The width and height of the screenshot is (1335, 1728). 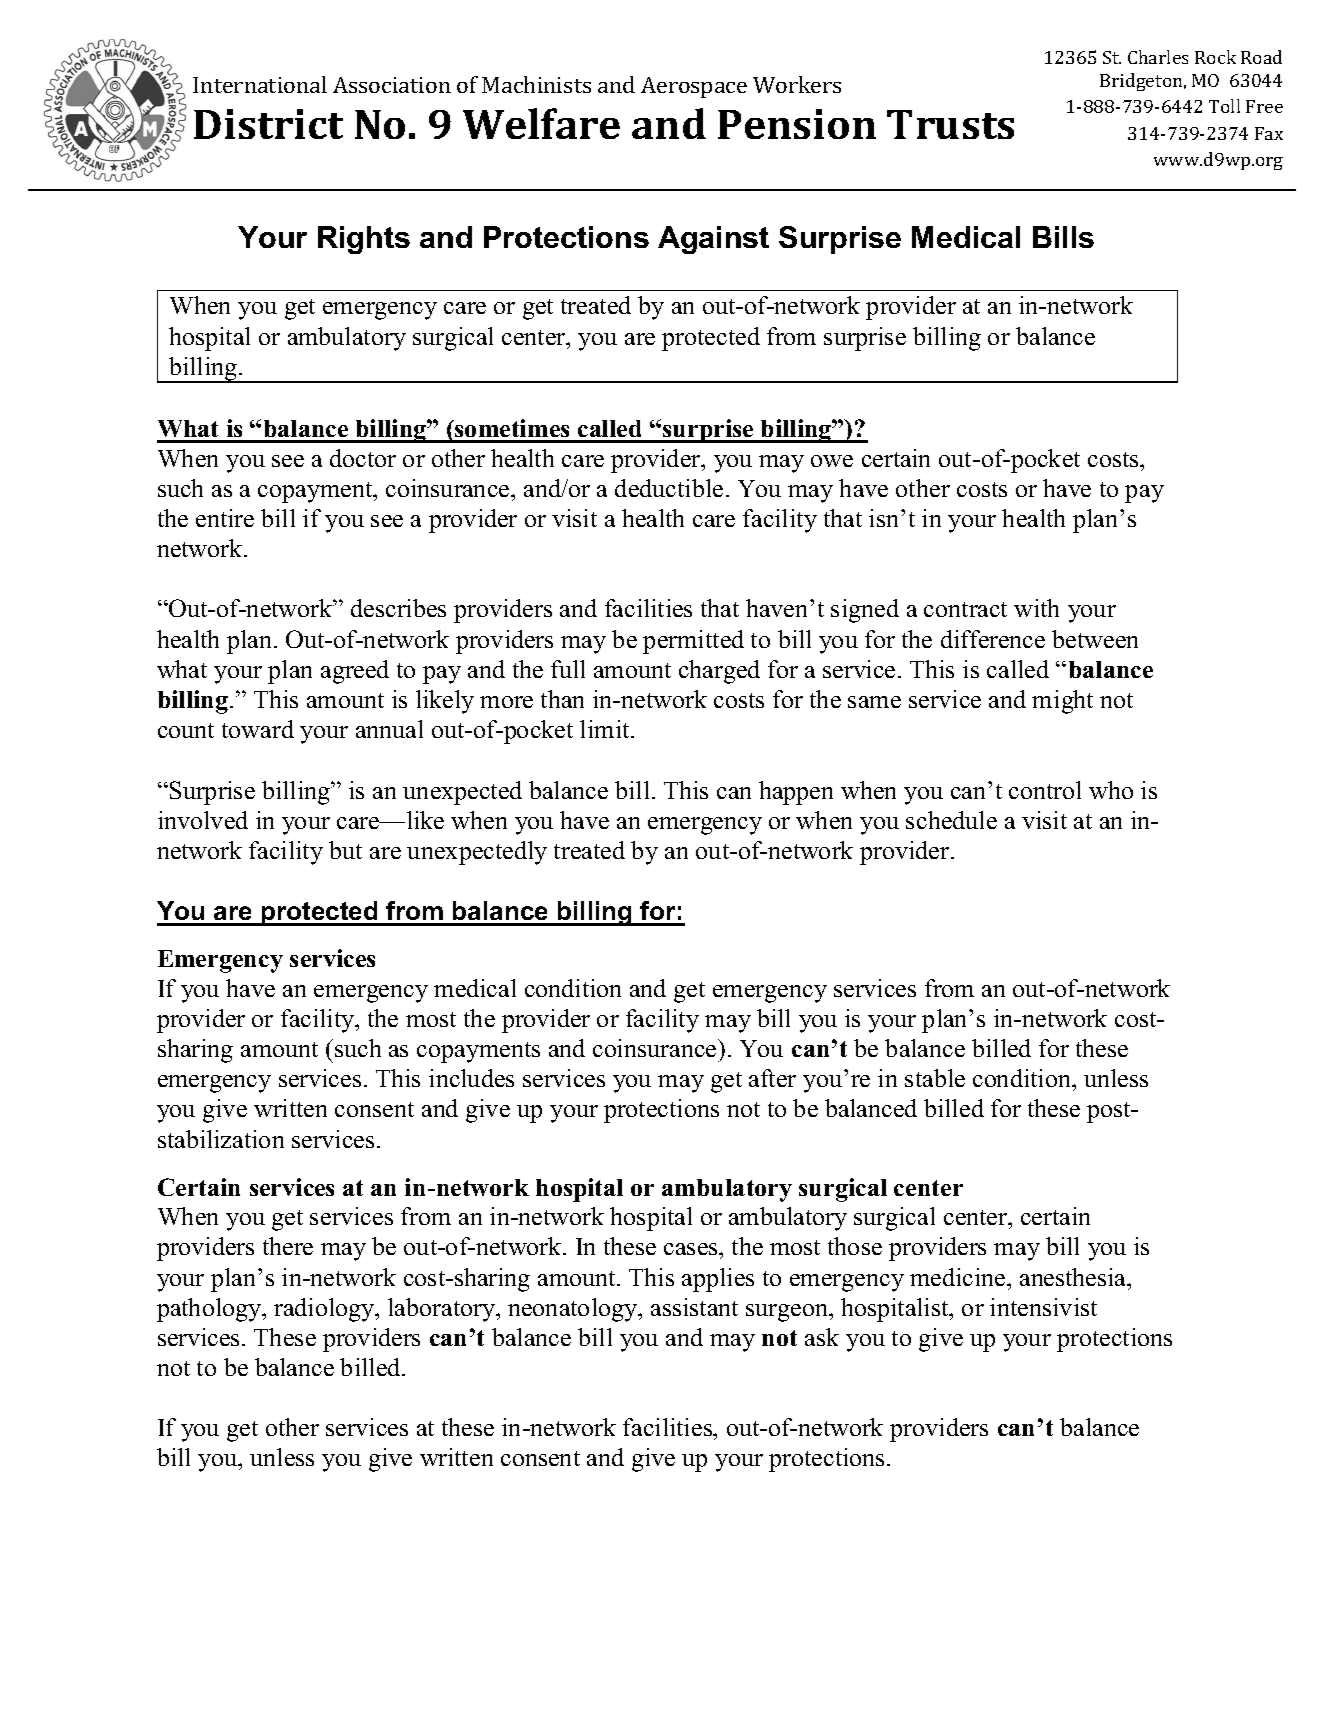 I want to click on applies, so click(x=718, y=1280).
